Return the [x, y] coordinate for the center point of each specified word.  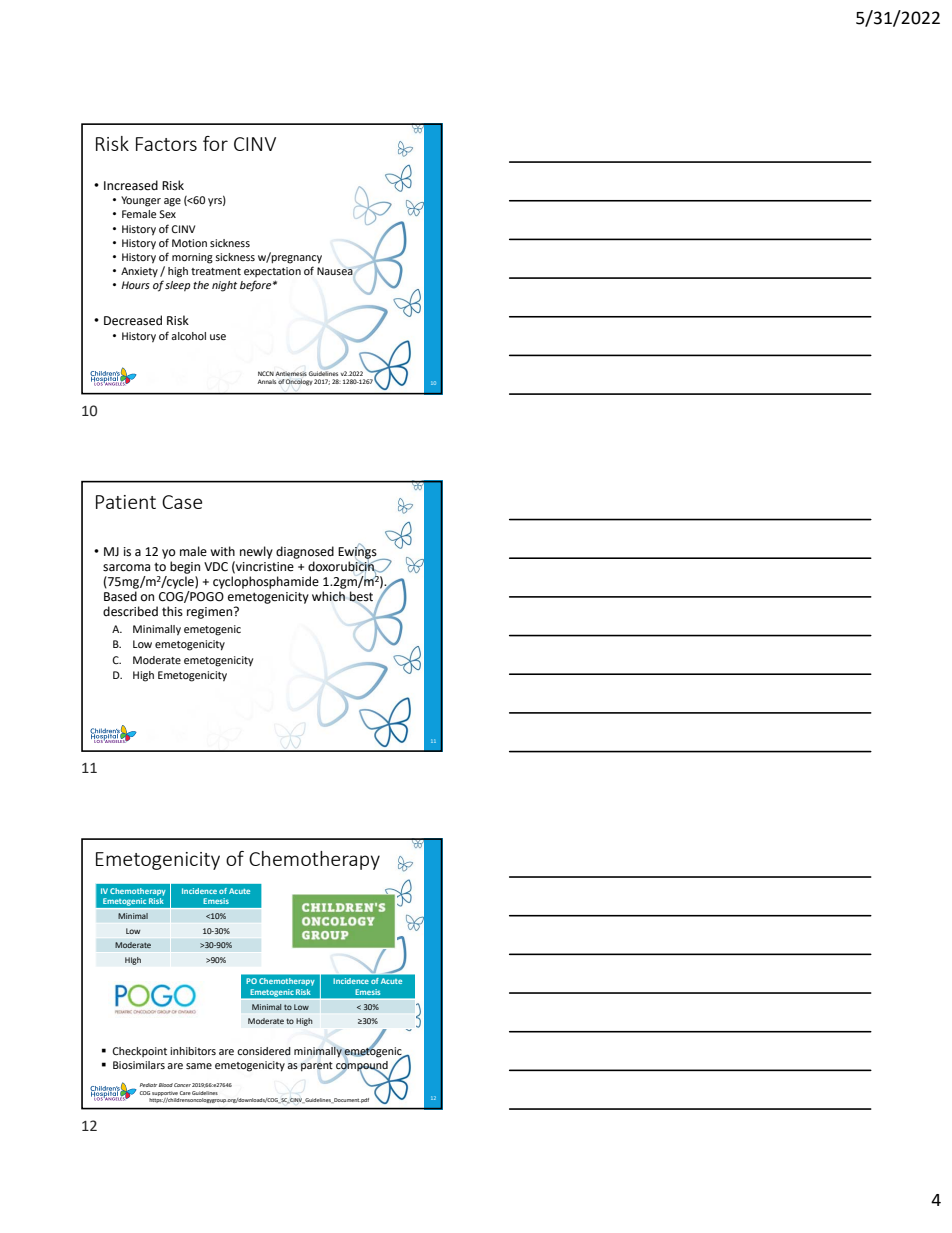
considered [264, 1051]
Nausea [335, 271]
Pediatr [148, 1085]
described [130, 611]
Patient [126, 502]
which [328, 596]
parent [317, 1066]
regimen [211, 613]
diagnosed [305, 552]
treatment [216, 271]
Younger [141, 201]
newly [256, 552]
